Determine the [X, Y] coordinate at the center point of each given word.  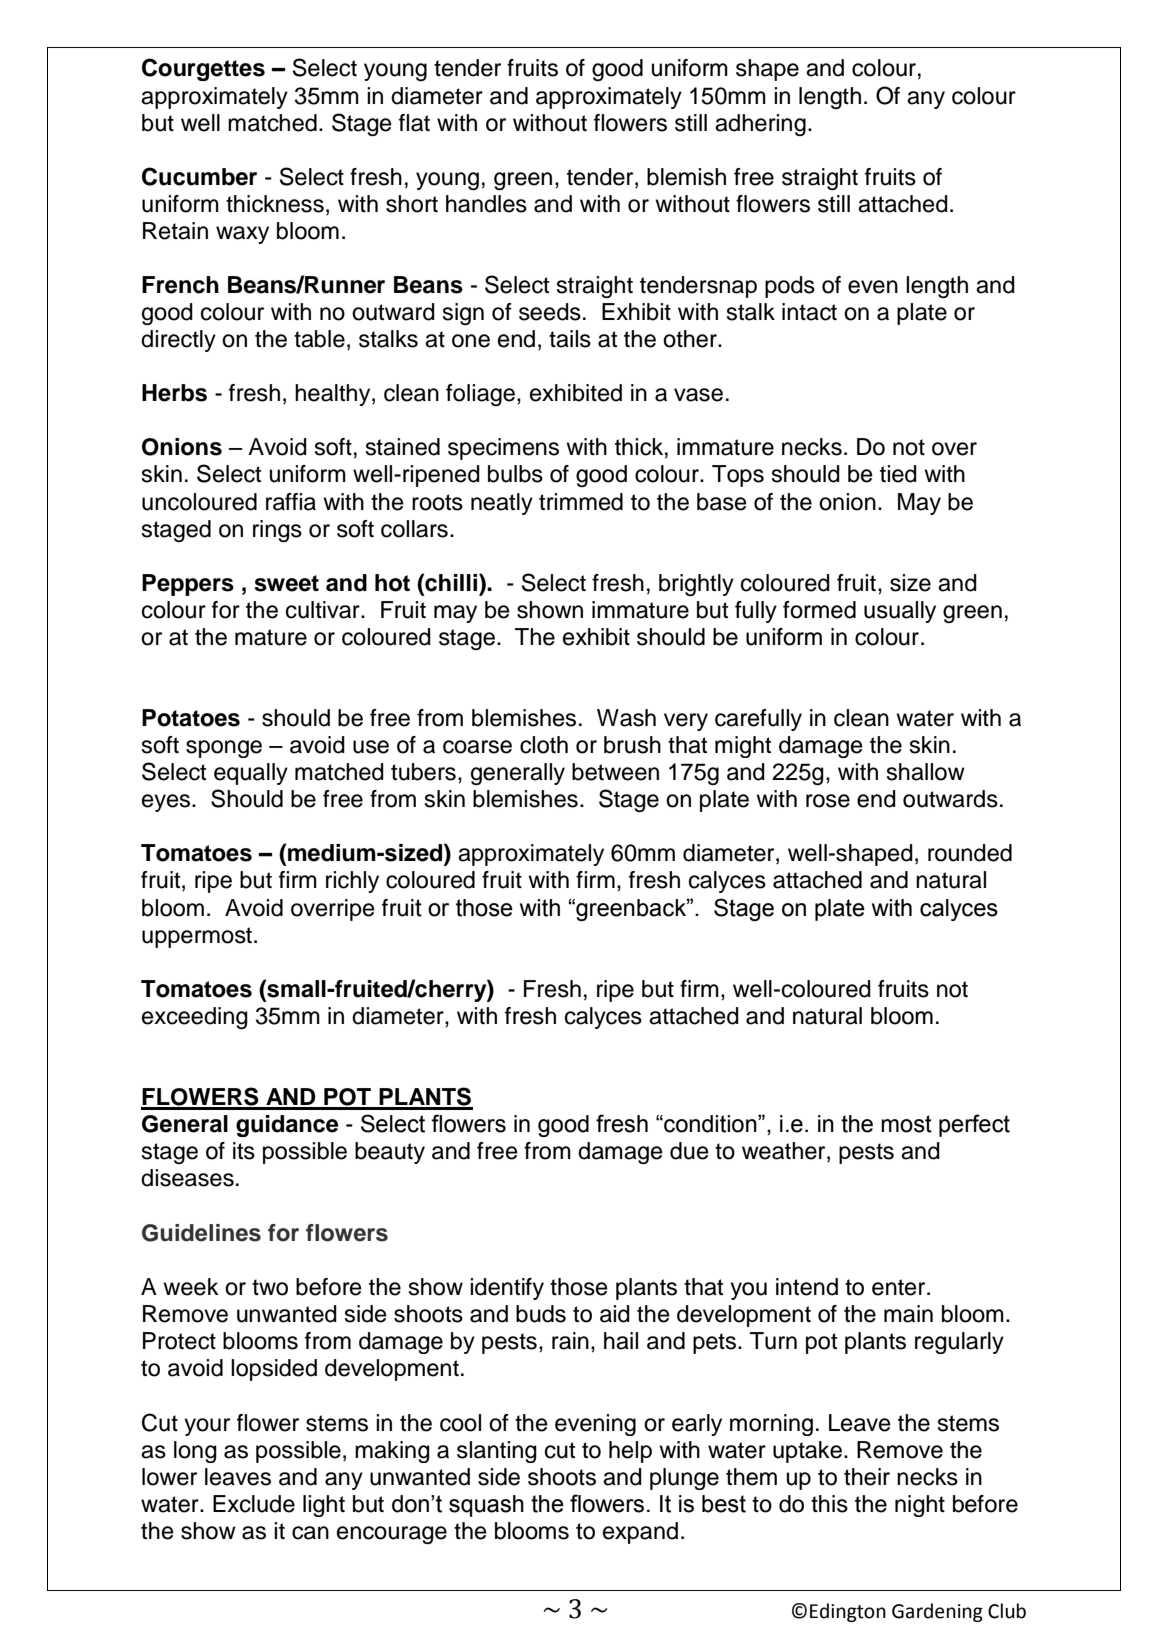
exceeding [195, 1018]
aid [615, 1314]
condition [710, 1124]
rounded [970, 853]
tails [570, 339]
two [270, 1287]
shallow [925, 772]
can [310, 1533]
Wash [626, 718]
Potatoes [191, 718]
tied [898, 474]
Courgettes [203, 69]
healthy [334, 395]
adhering [760, 125]
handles [486, 204]
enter [900, 1287]
